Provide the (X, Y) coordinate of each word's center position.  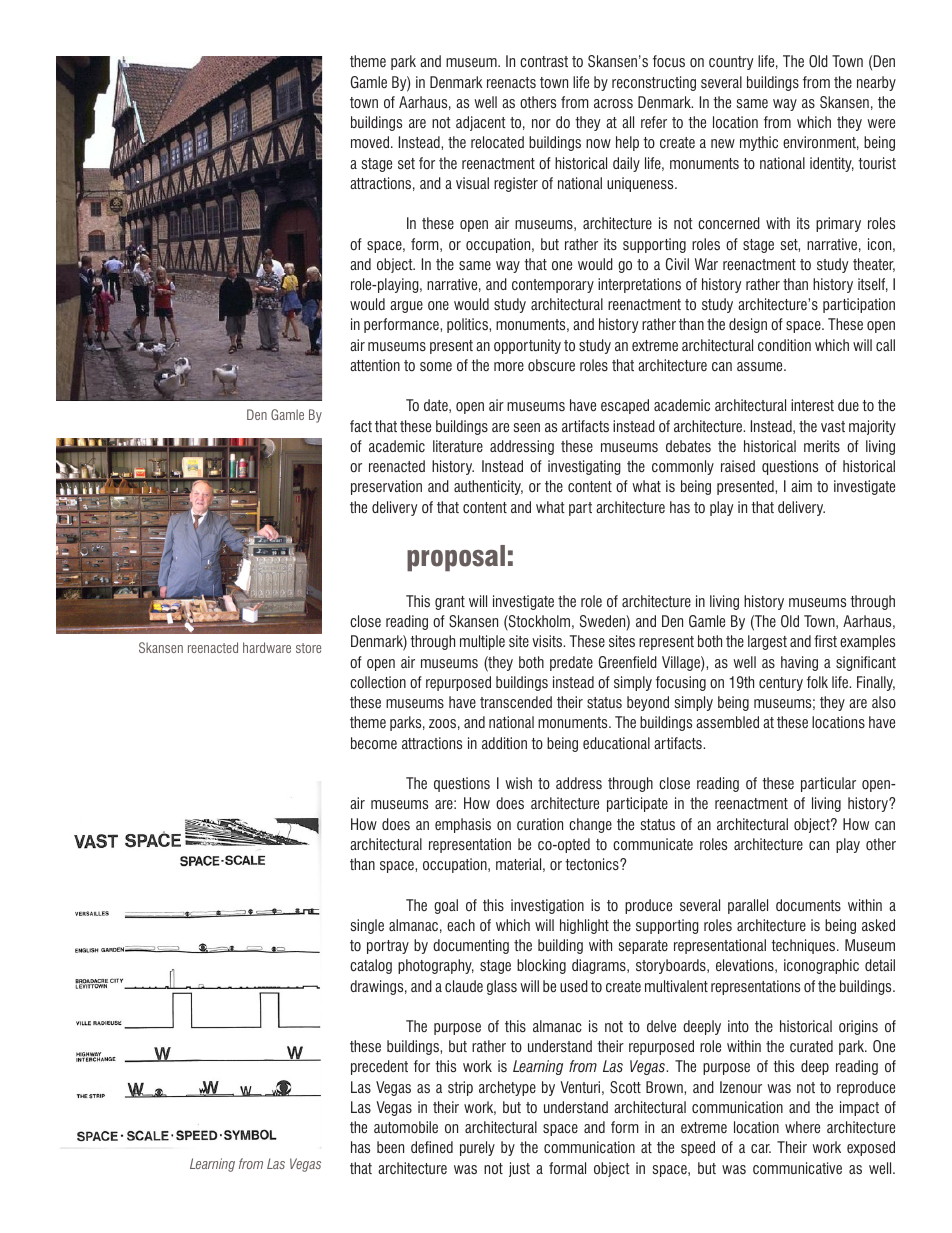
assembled (727, 722)
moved (371, 142)
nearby (876, 83)
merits (822, 446)
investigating (584, 467)
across (613, 104)
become (374, 743)
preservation (386, 487)
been (390, 1147)
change (590, 825)
